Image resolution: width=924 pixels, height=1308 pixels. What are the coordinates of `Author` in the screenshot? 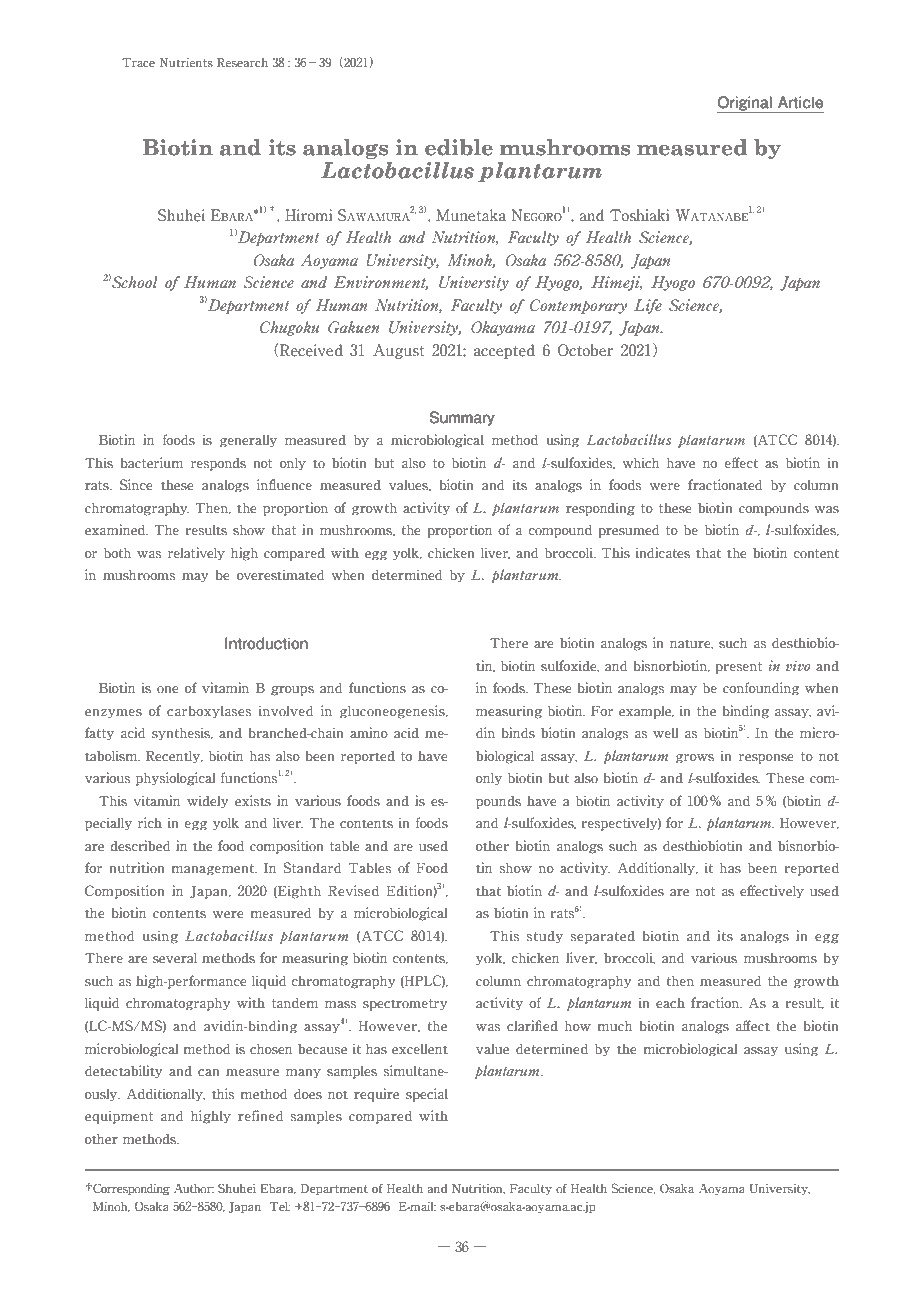 It's located at (194, 1188).
